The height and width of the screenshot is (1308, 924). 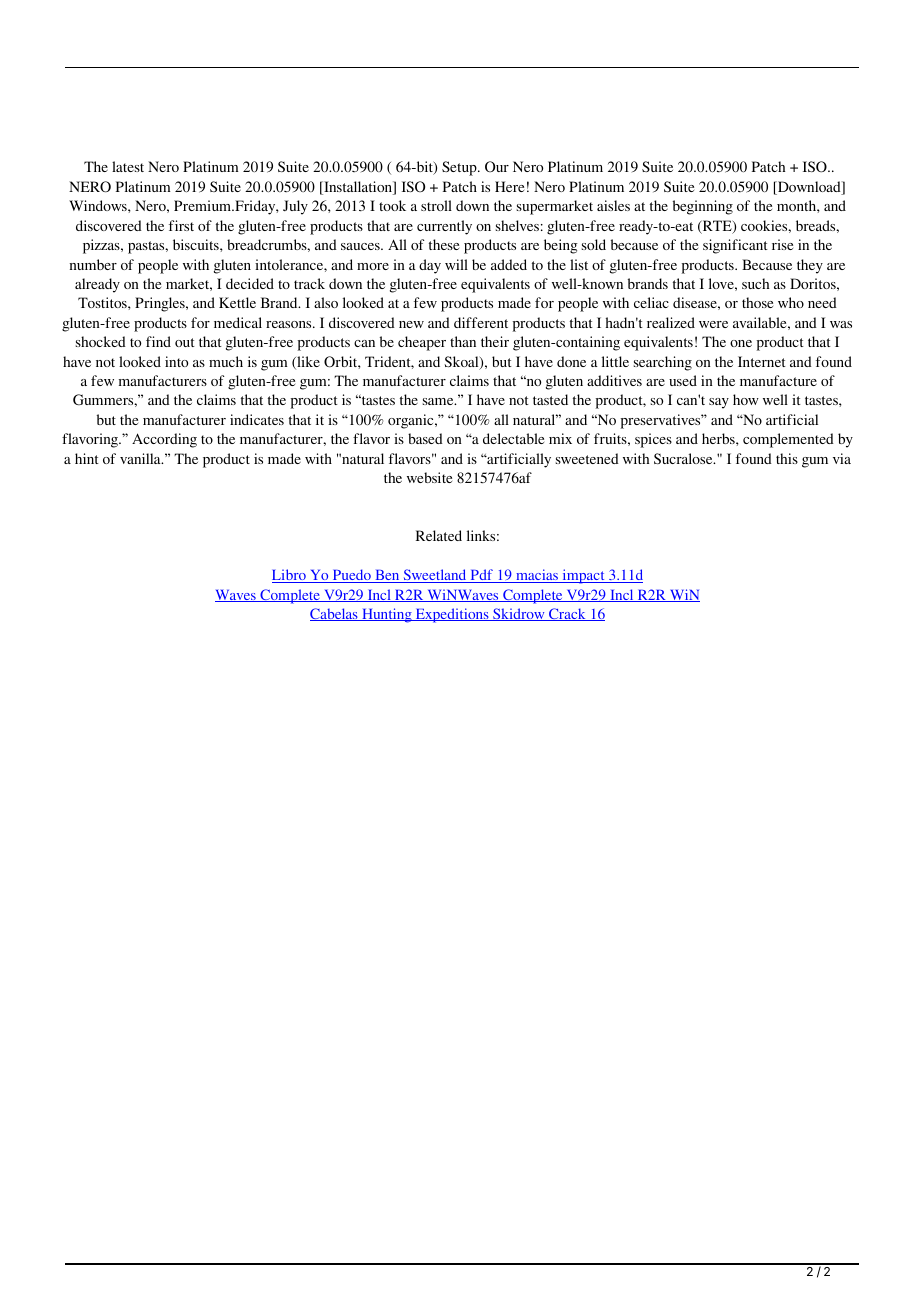 I want to click on According, so click(x=164, y=440).
